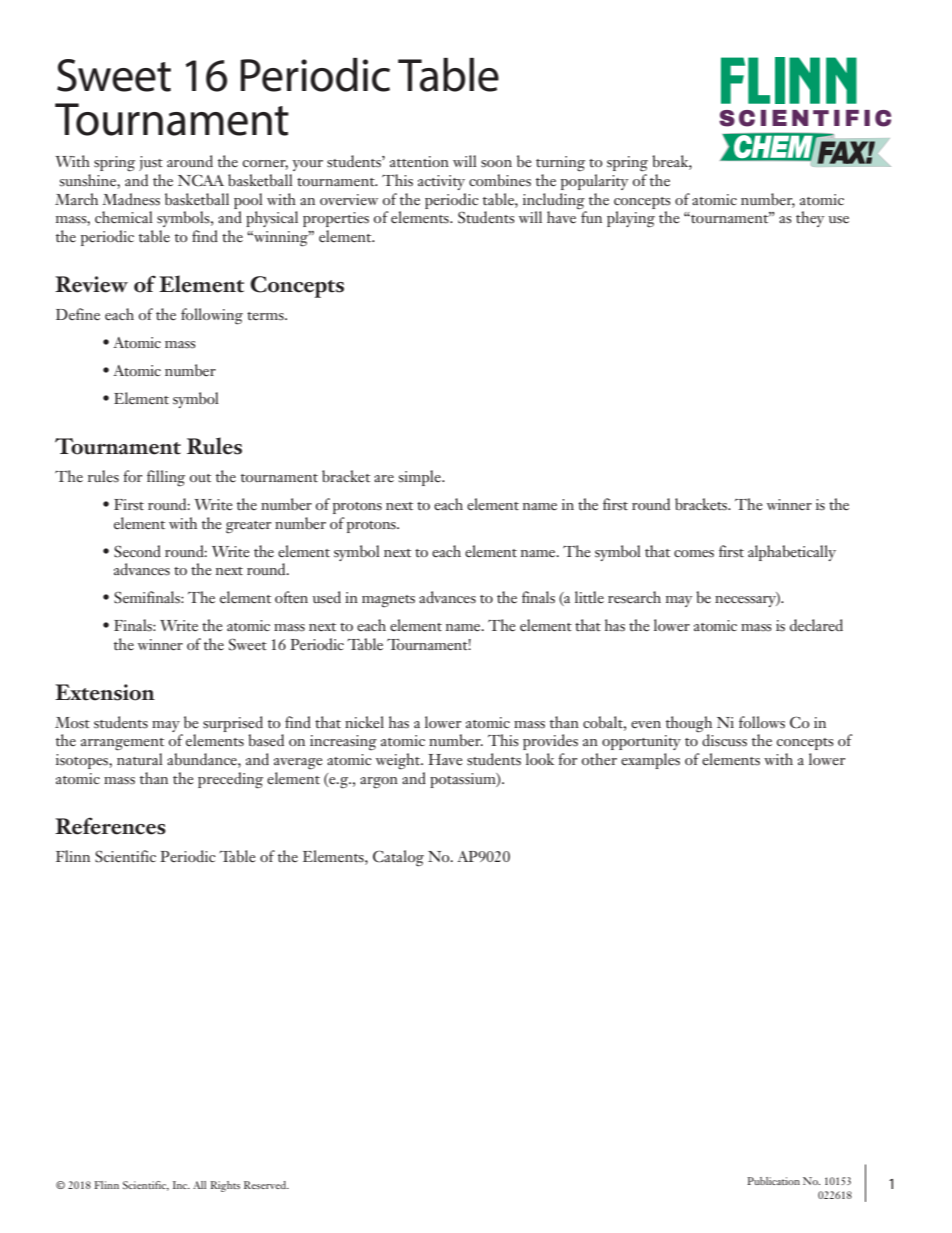 This screenshot has width=952, height=1233. Describe the element at coordinates (225, 1186) in the screenshot. I see `Rights` at that location.
